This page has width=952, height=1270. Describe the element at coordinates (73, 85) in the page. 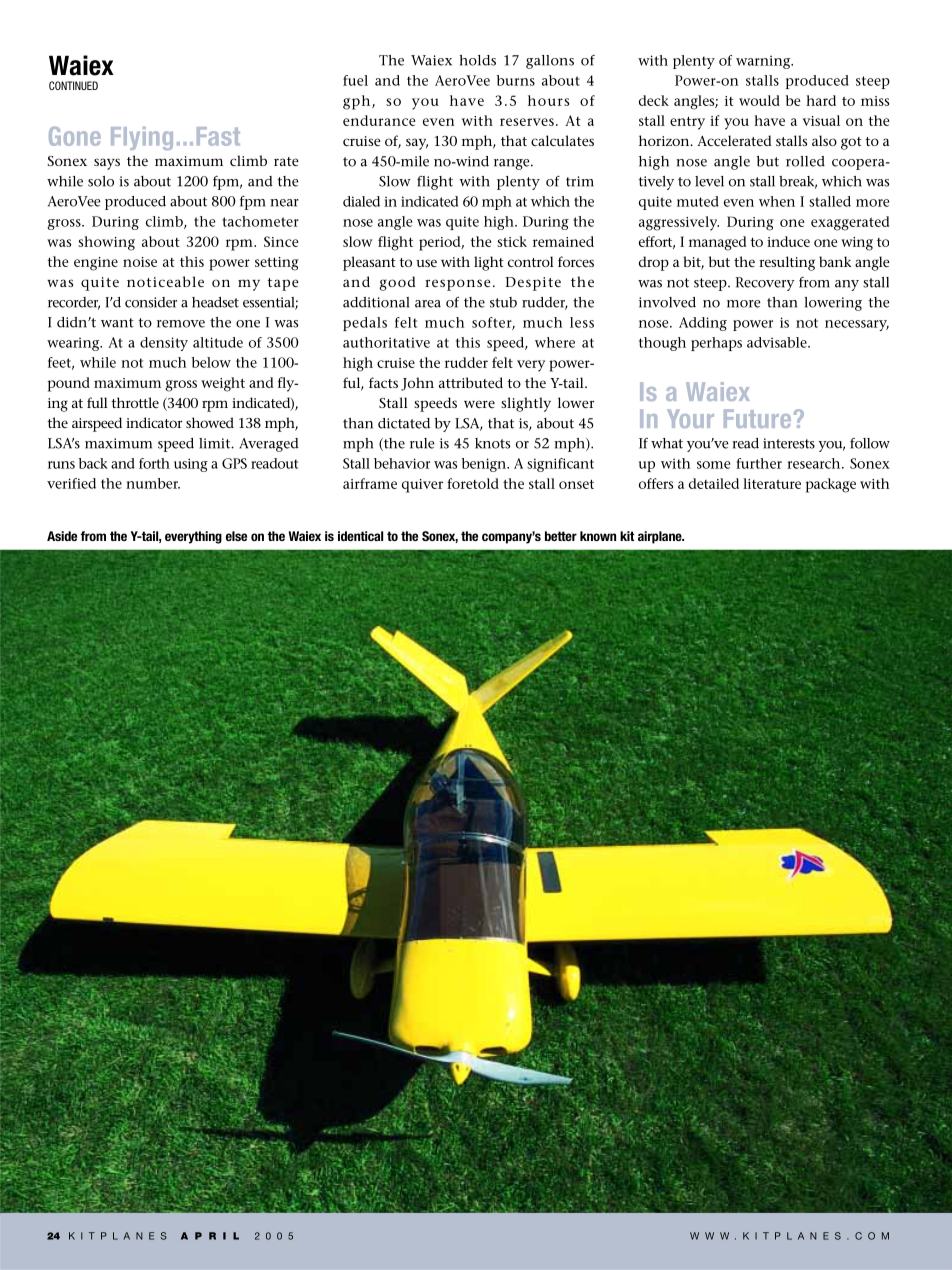

I see `CONTINUED` at that location.
